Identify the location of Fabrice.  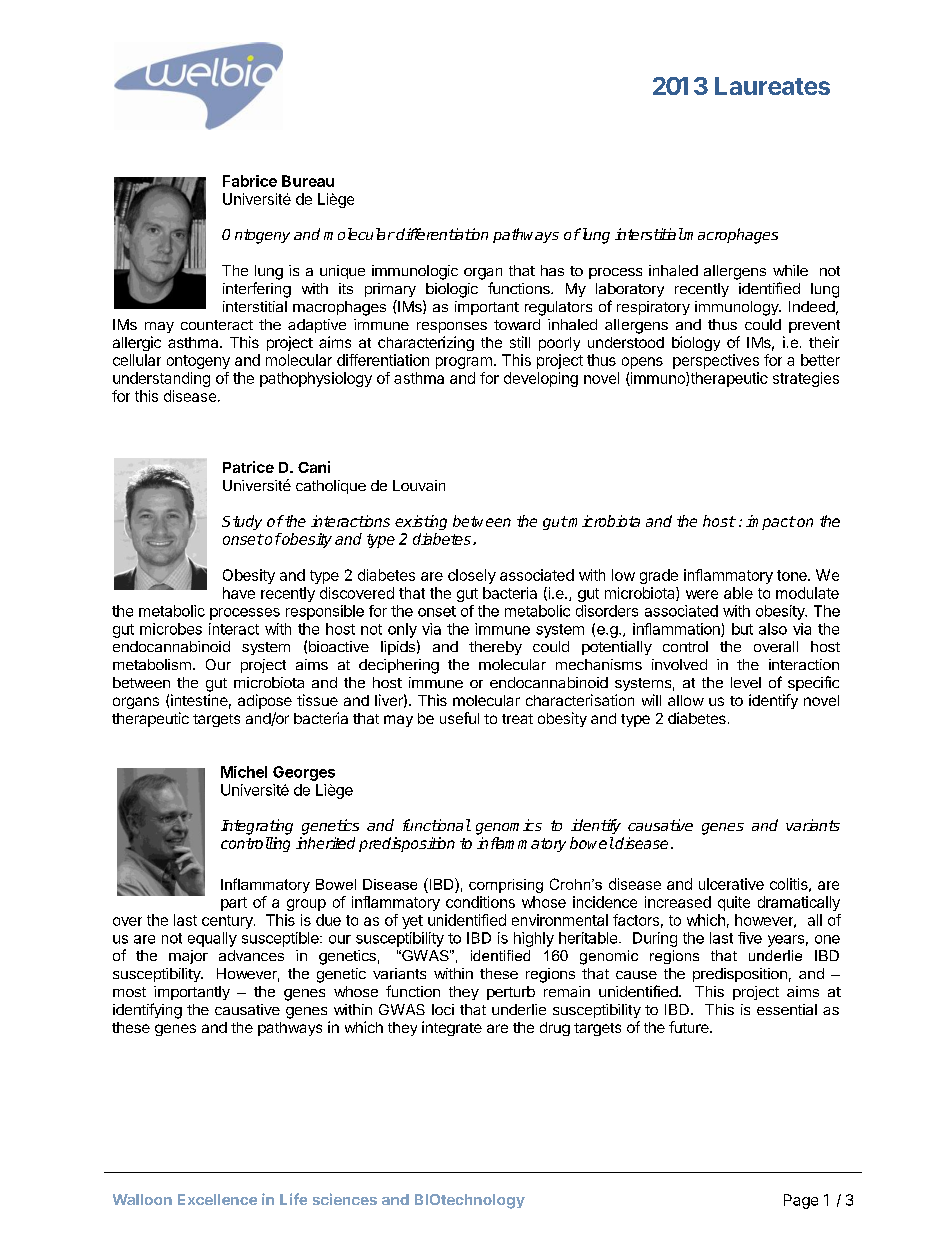
(250, 181).
